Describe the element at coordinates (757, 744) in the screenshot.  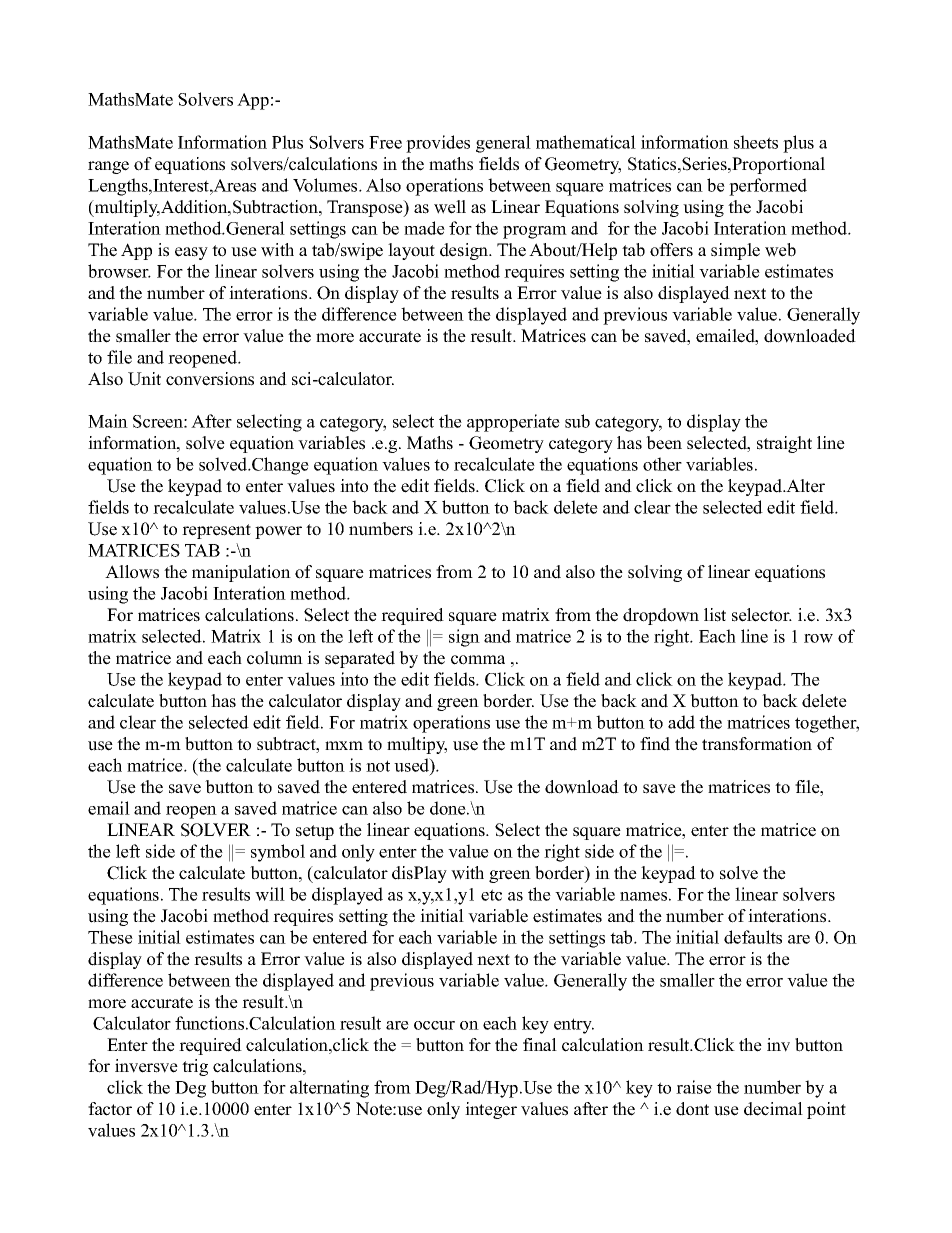
I see `transformation` at that location.
